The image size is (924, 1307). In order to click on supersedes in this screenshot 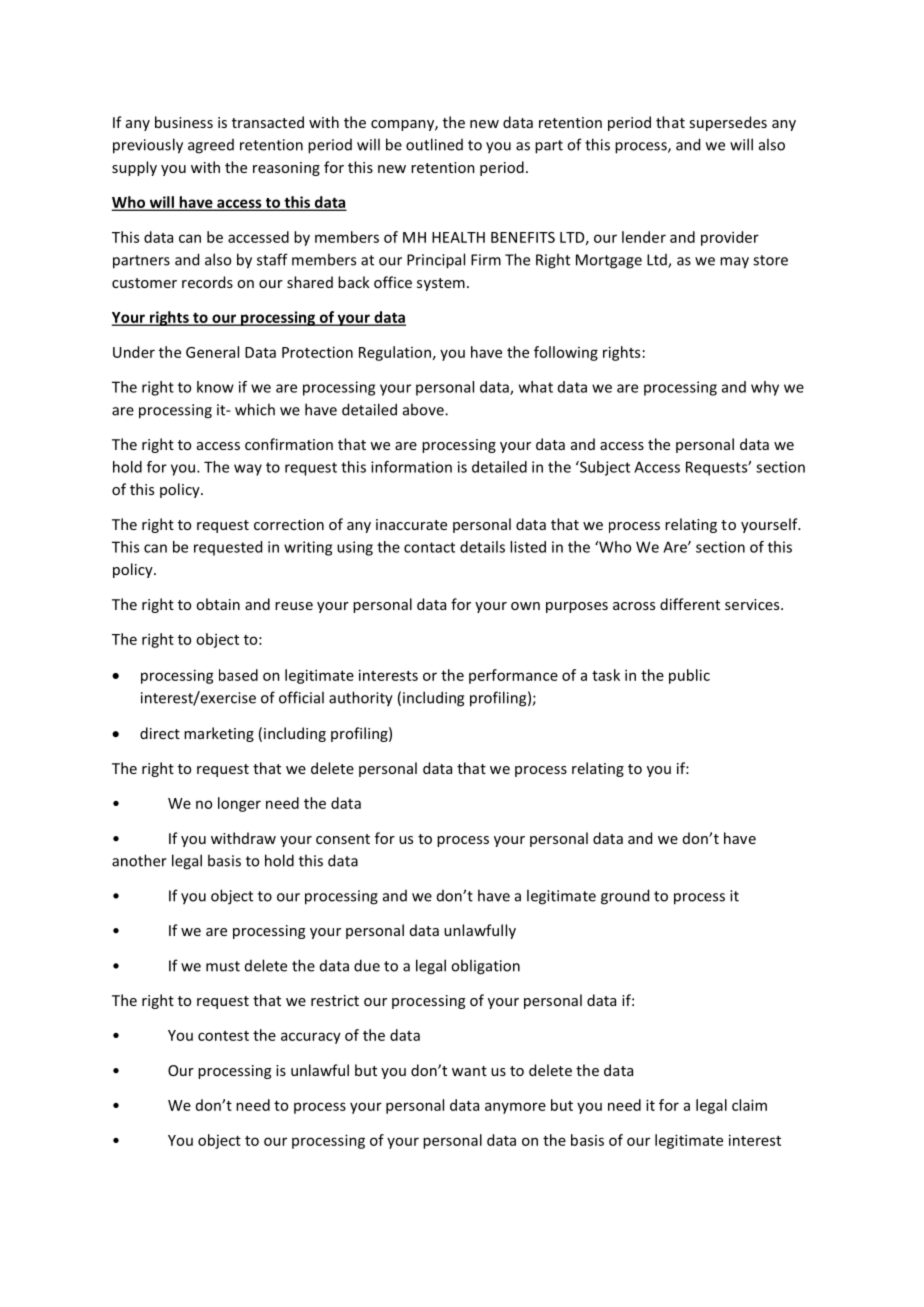, I will do `click(728, 123)`.
